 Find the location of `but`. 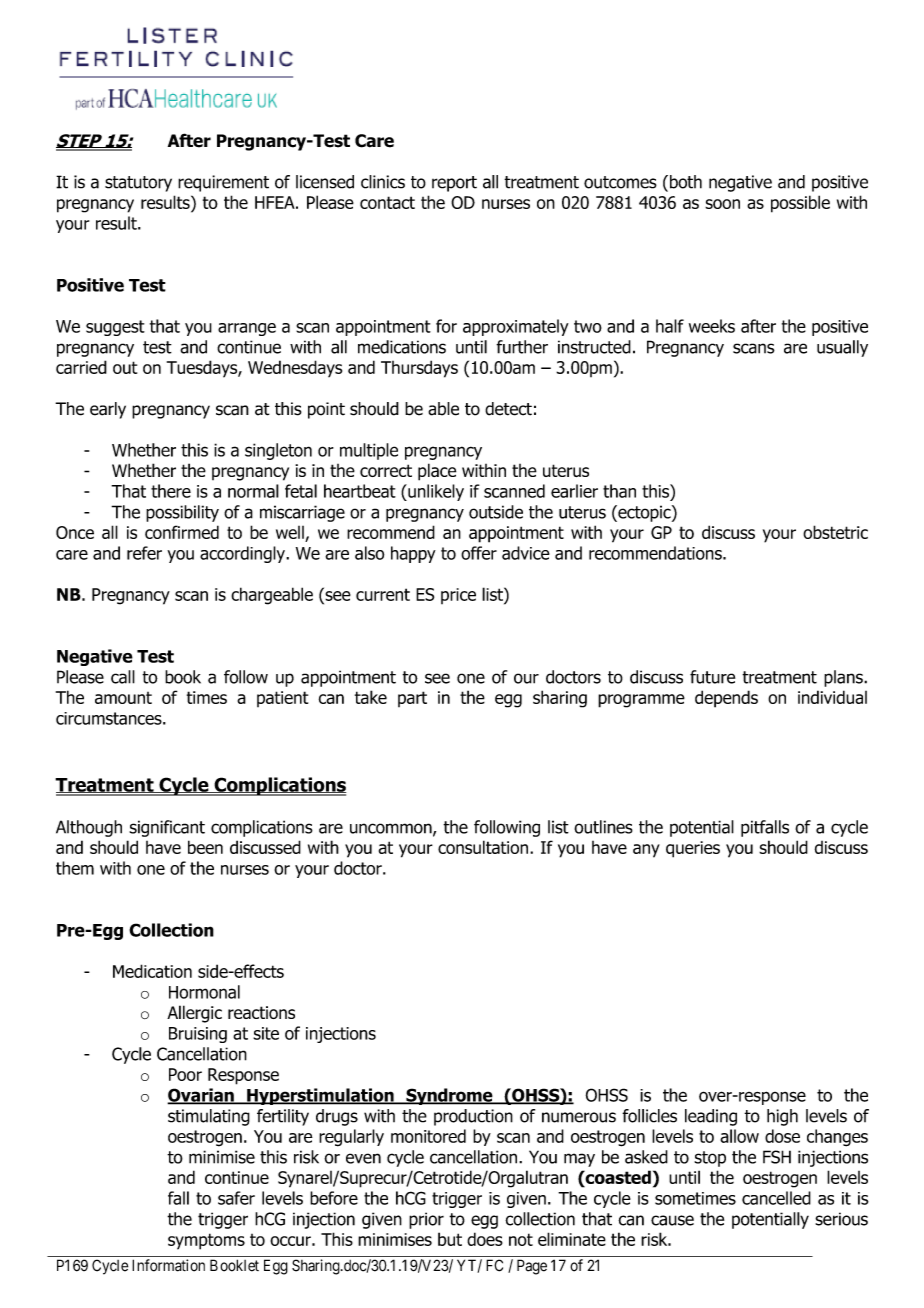

but is located at coordinates (450, 1239).
